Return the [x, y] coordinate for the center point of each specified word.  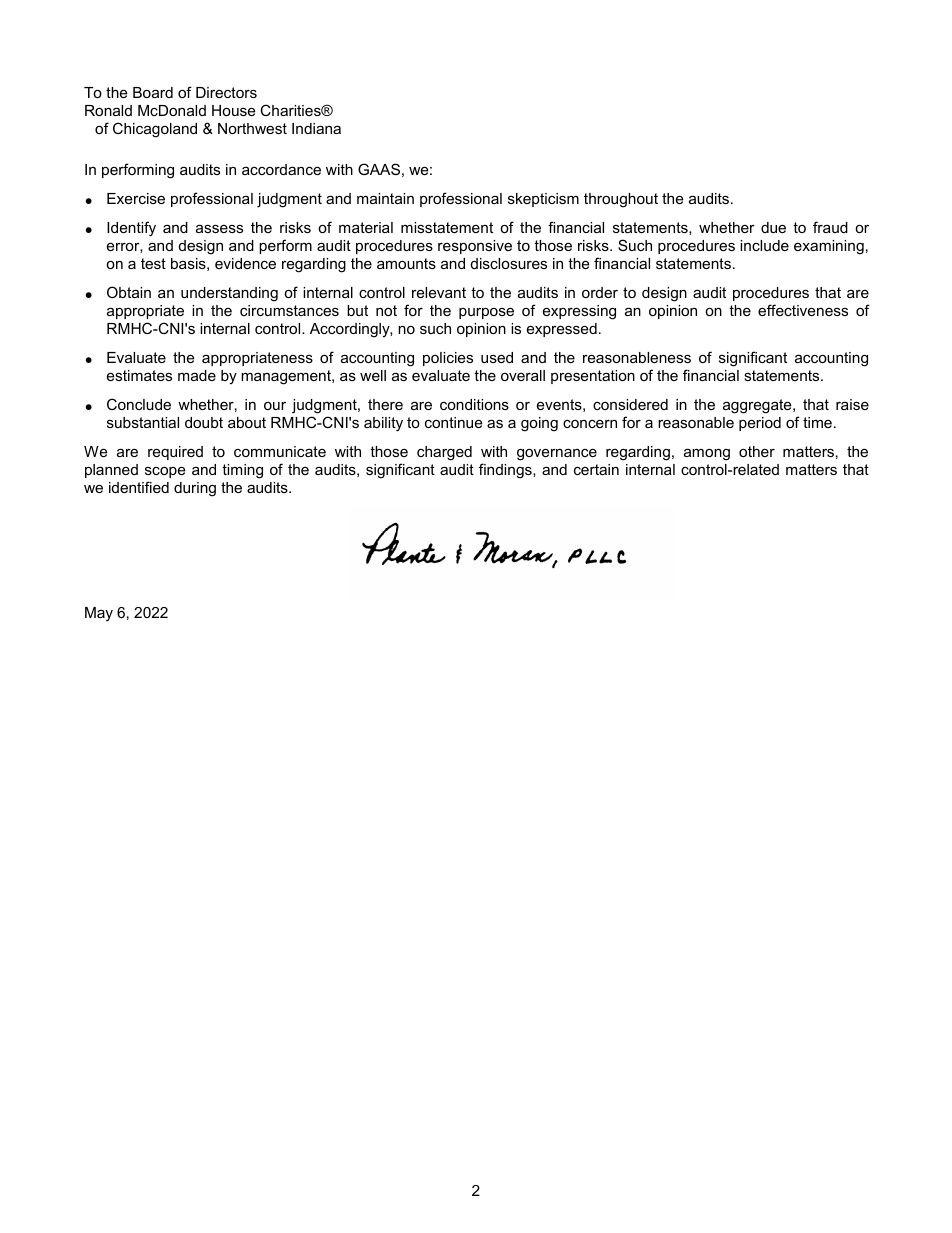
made [197, 375]
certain [596, 469]
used [497, 357]
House [233, 110]
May [99, 614]
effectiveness [803, 310]
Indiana [316, 128]
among [707, 454]
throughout [621, 200]
